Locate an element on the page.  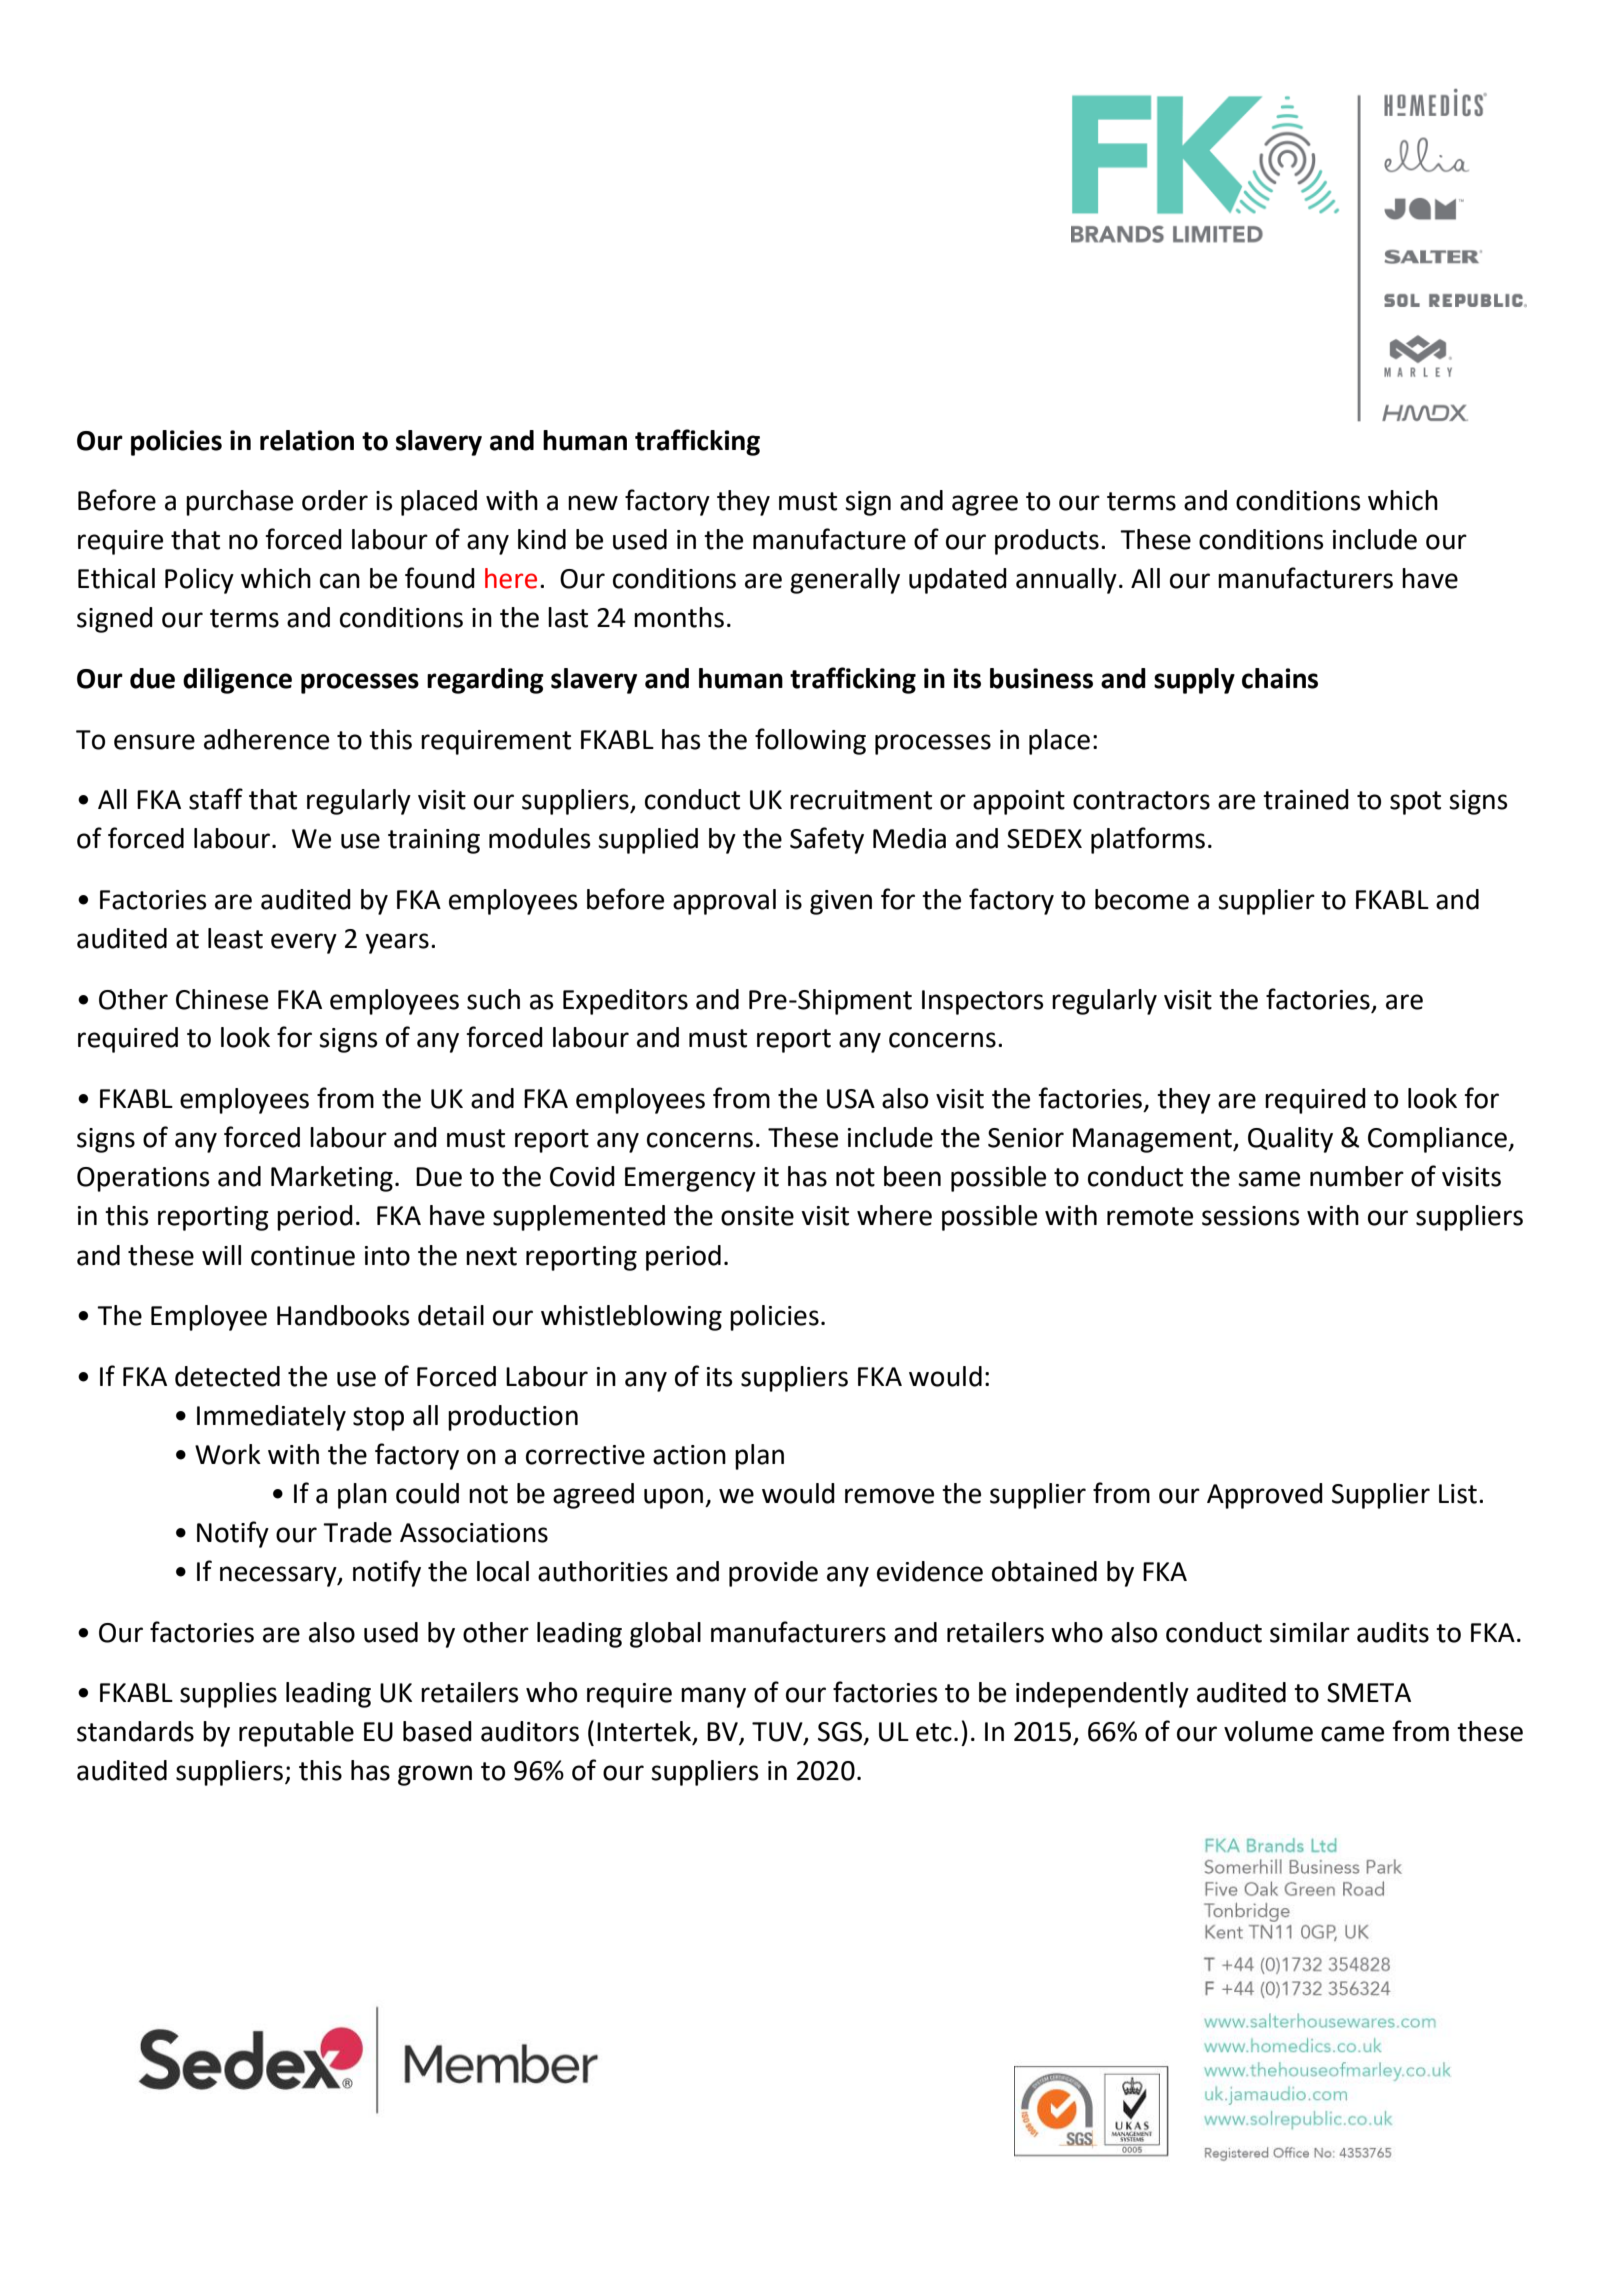
new is located at coordinates (593, 503).
